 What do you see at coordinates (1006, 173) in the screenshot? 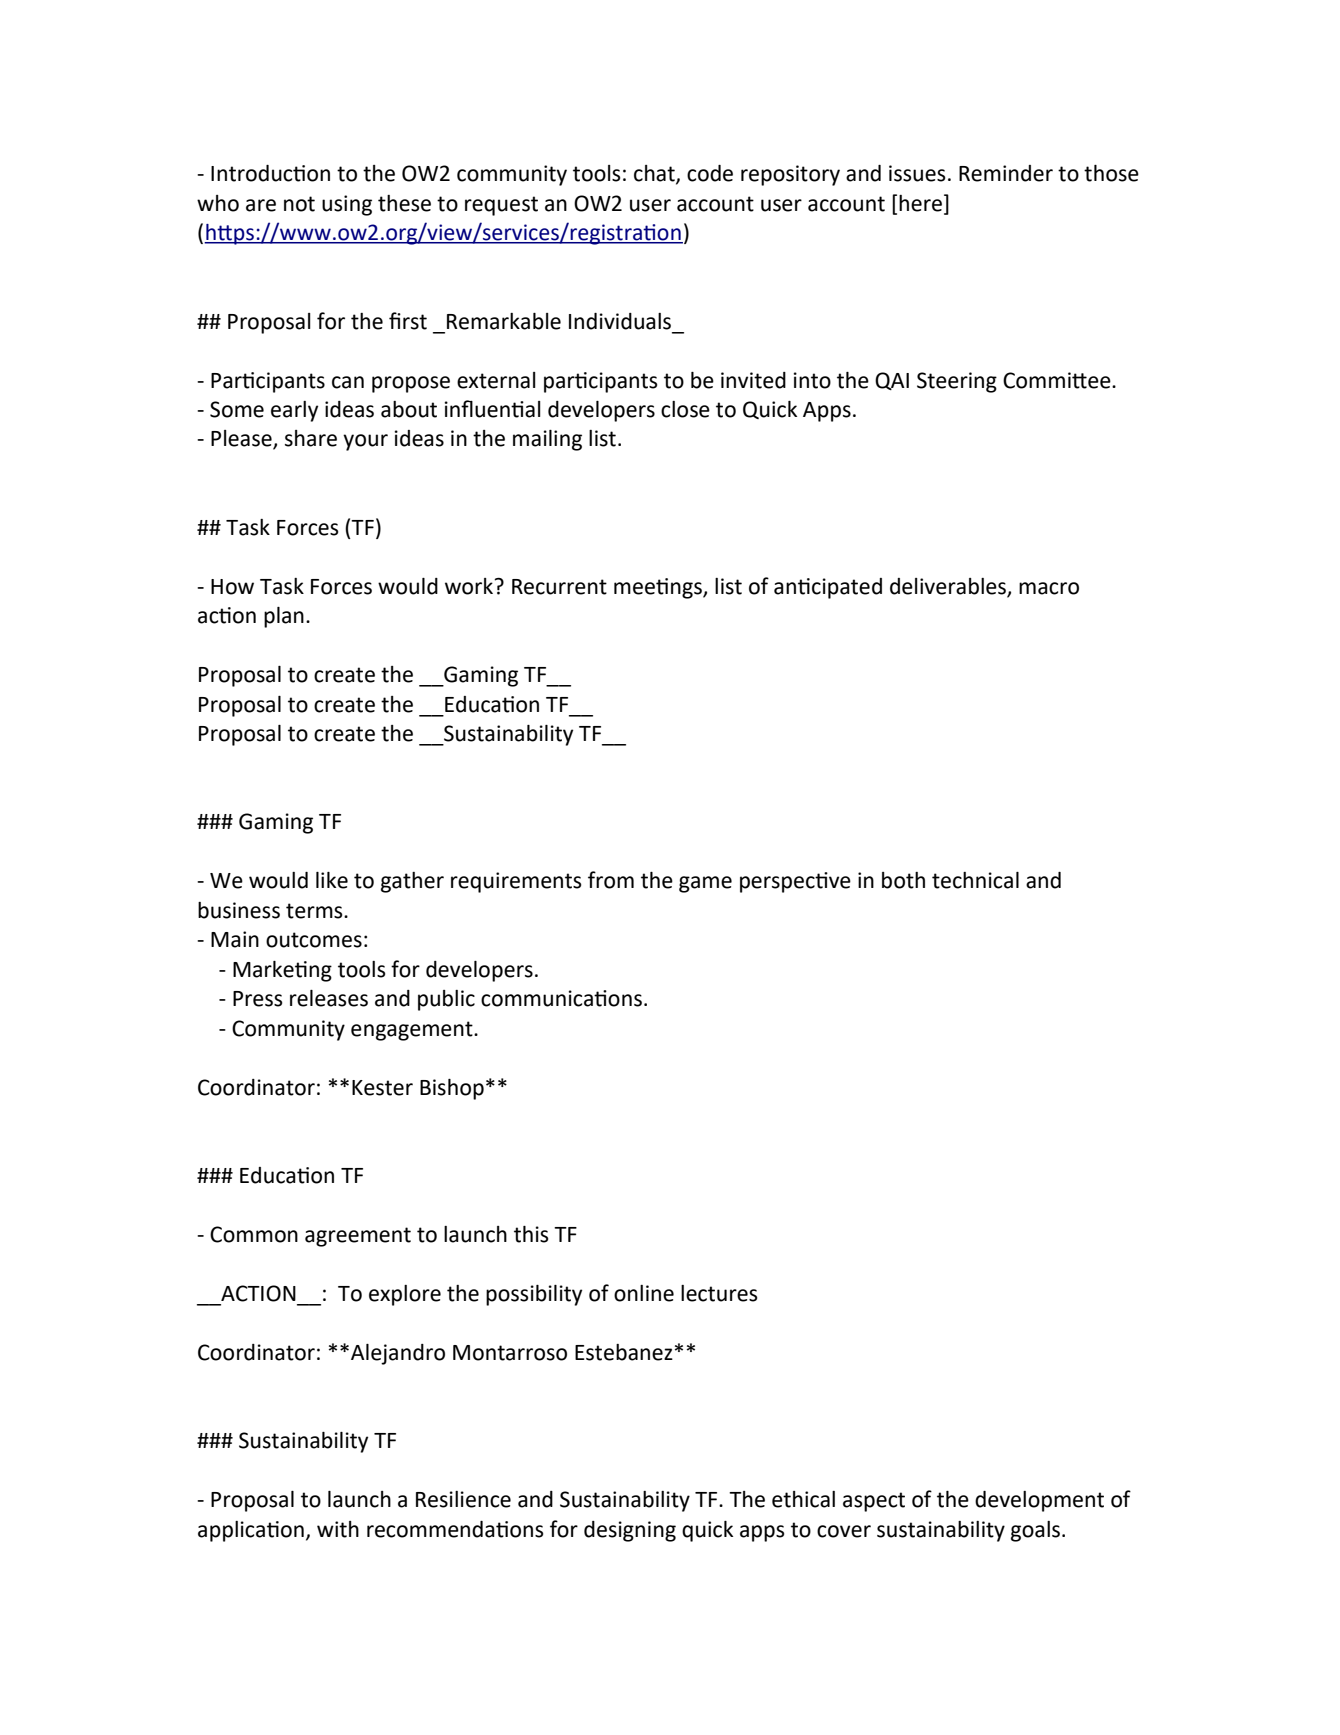
I see `Reminder` at bounding box center [1006, 173].
